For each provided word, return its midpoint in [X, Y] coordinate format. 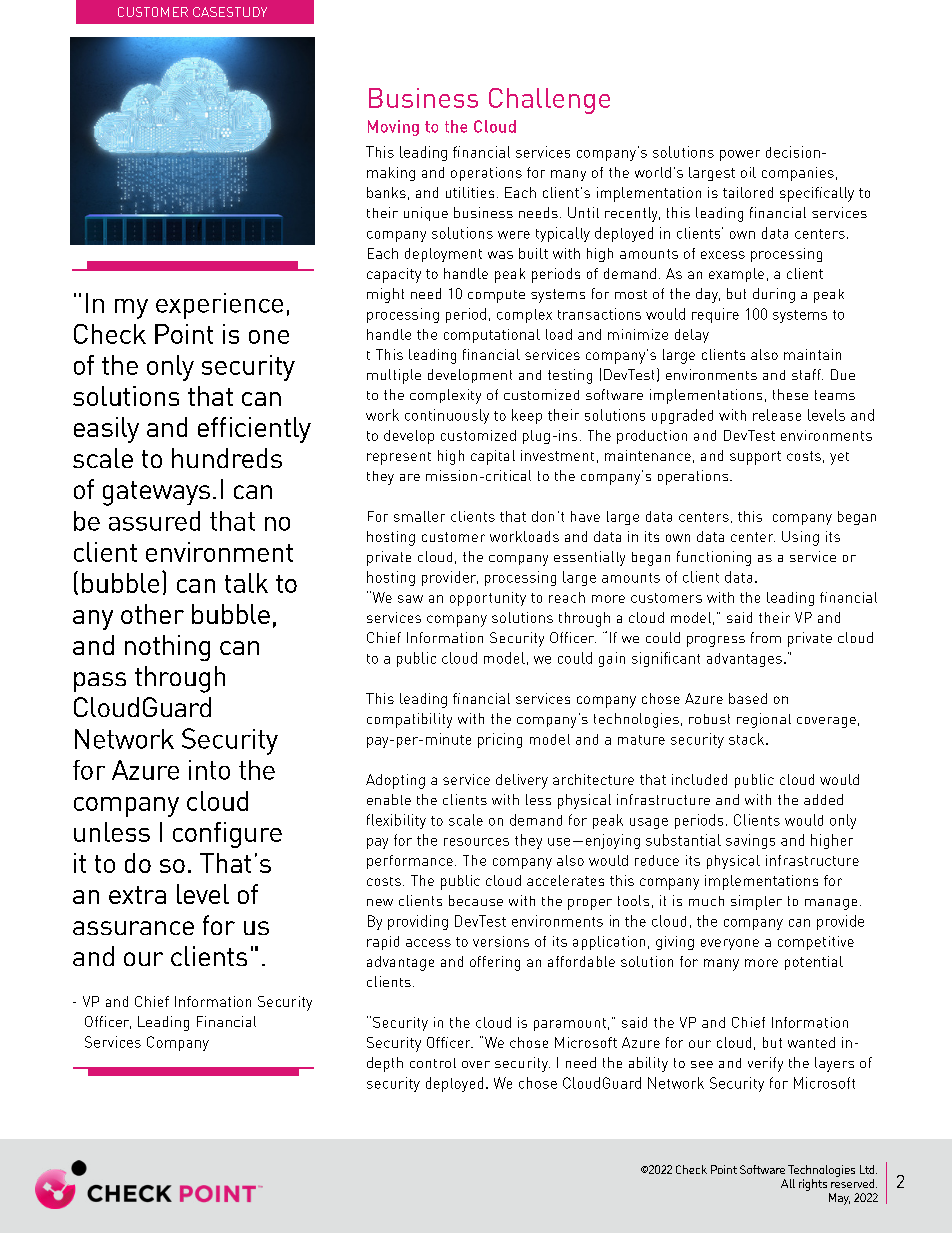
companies [798, 174]
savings [750, 841]
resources [476, 842]
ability [648, 1064]
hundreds [227, 458]
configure [227, 835]
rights [813, 1185]
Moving [393, 128]
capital [493, 457]
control [433, 1063]
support [755, 458]
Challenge [549, 101]
